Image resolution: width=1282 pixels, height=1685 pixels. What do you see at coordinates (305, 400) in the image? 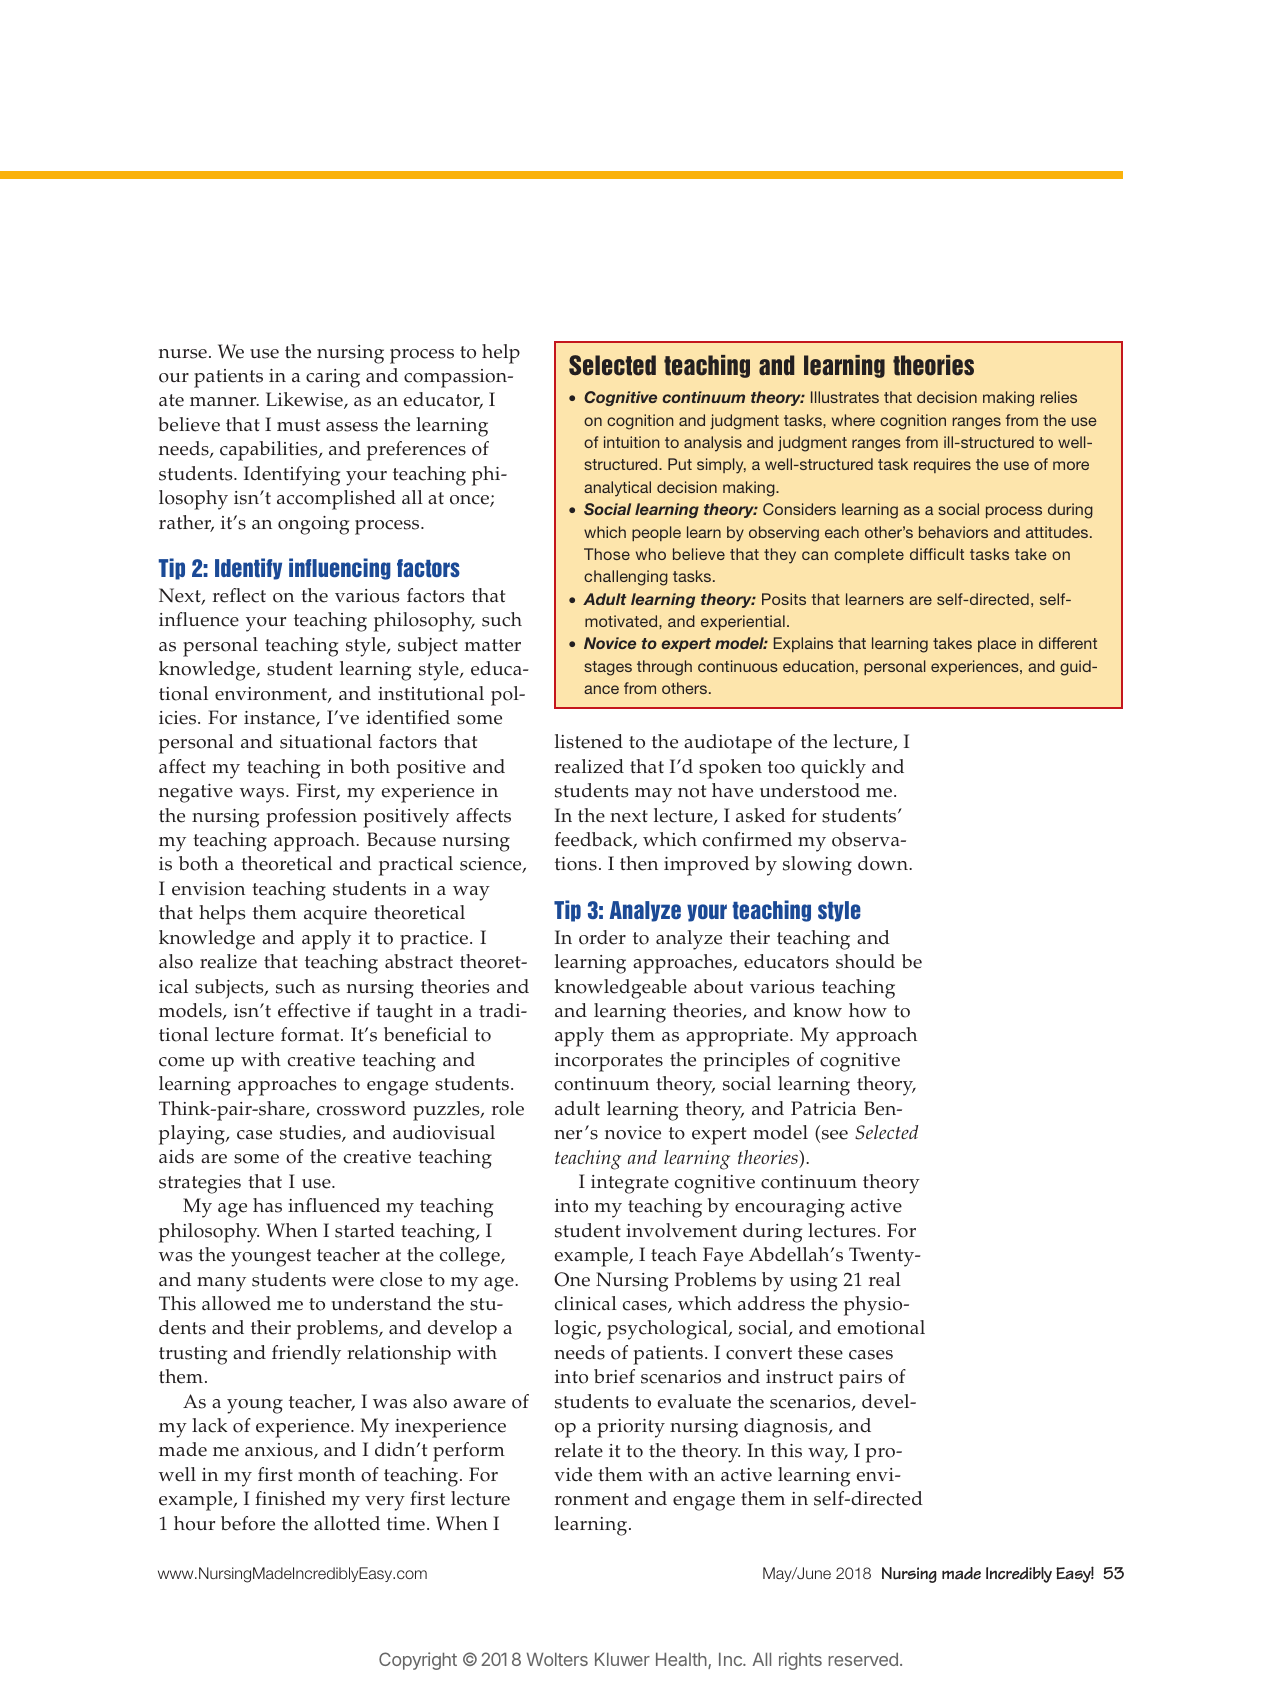
I see `Likewise` at bounding box center [305, 400].
